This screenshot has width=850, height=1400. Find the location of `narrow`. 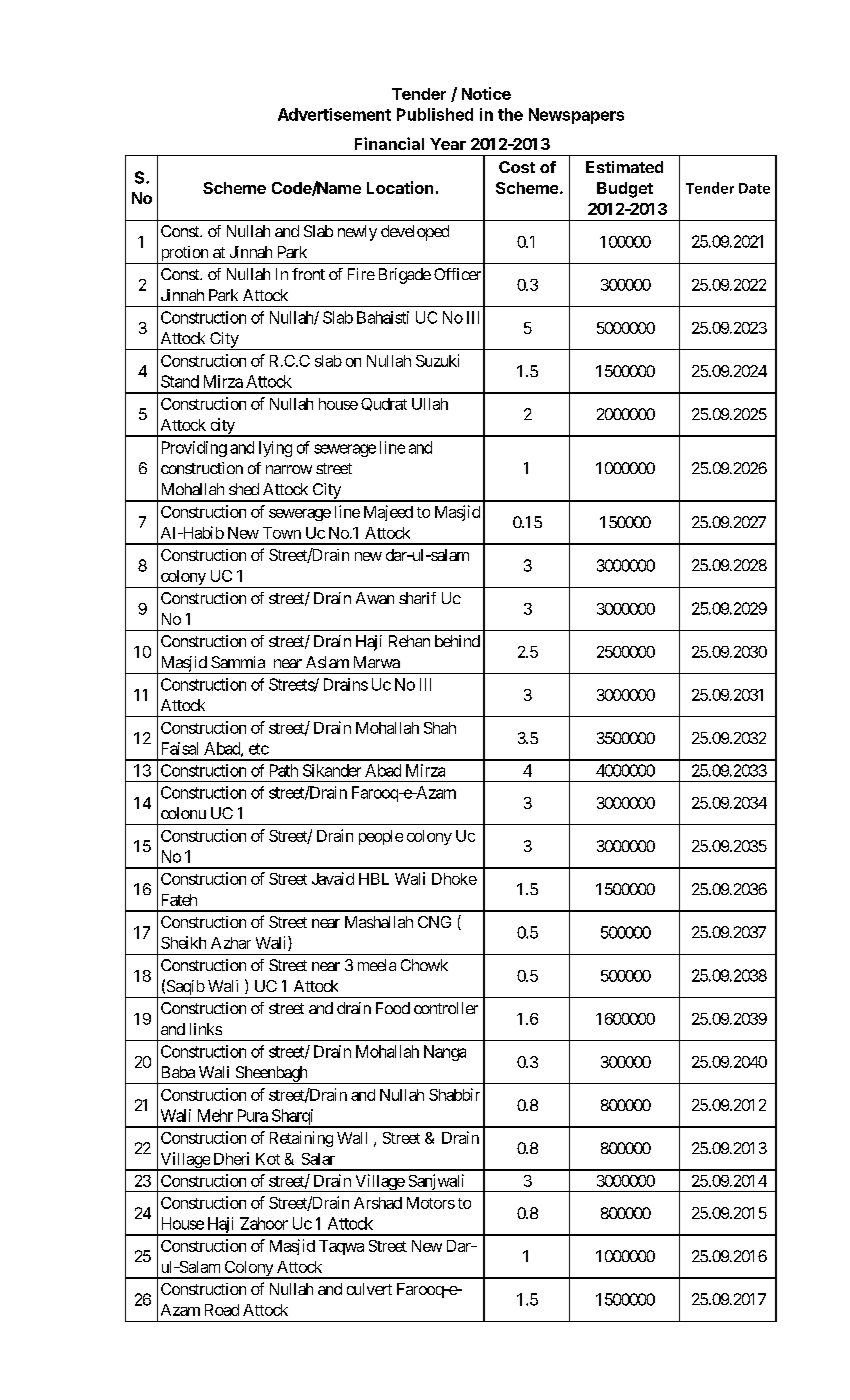

narrow is located at coordinates (289, 469).
